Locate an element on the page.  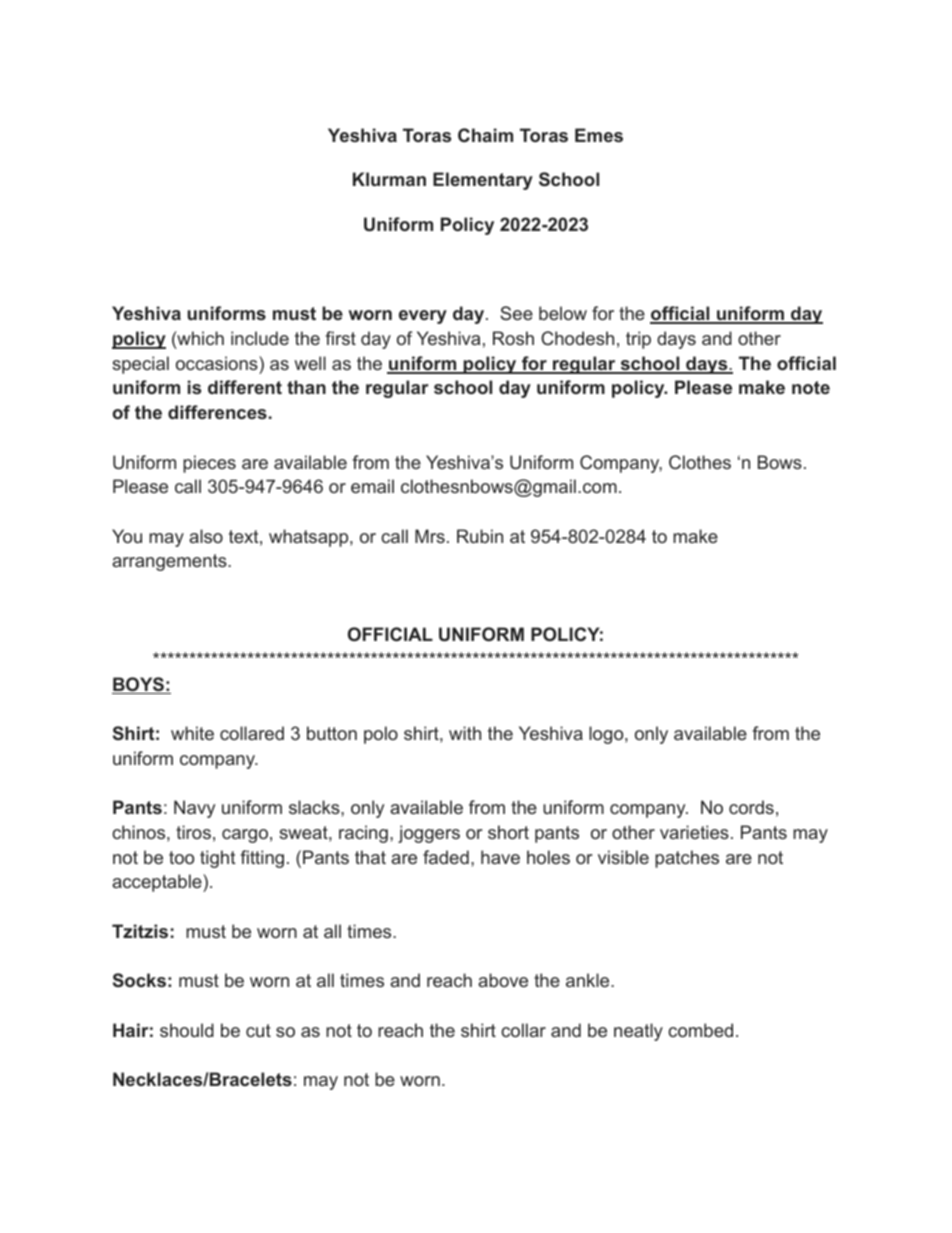
Elementary is located at coordinates (483, 181).
